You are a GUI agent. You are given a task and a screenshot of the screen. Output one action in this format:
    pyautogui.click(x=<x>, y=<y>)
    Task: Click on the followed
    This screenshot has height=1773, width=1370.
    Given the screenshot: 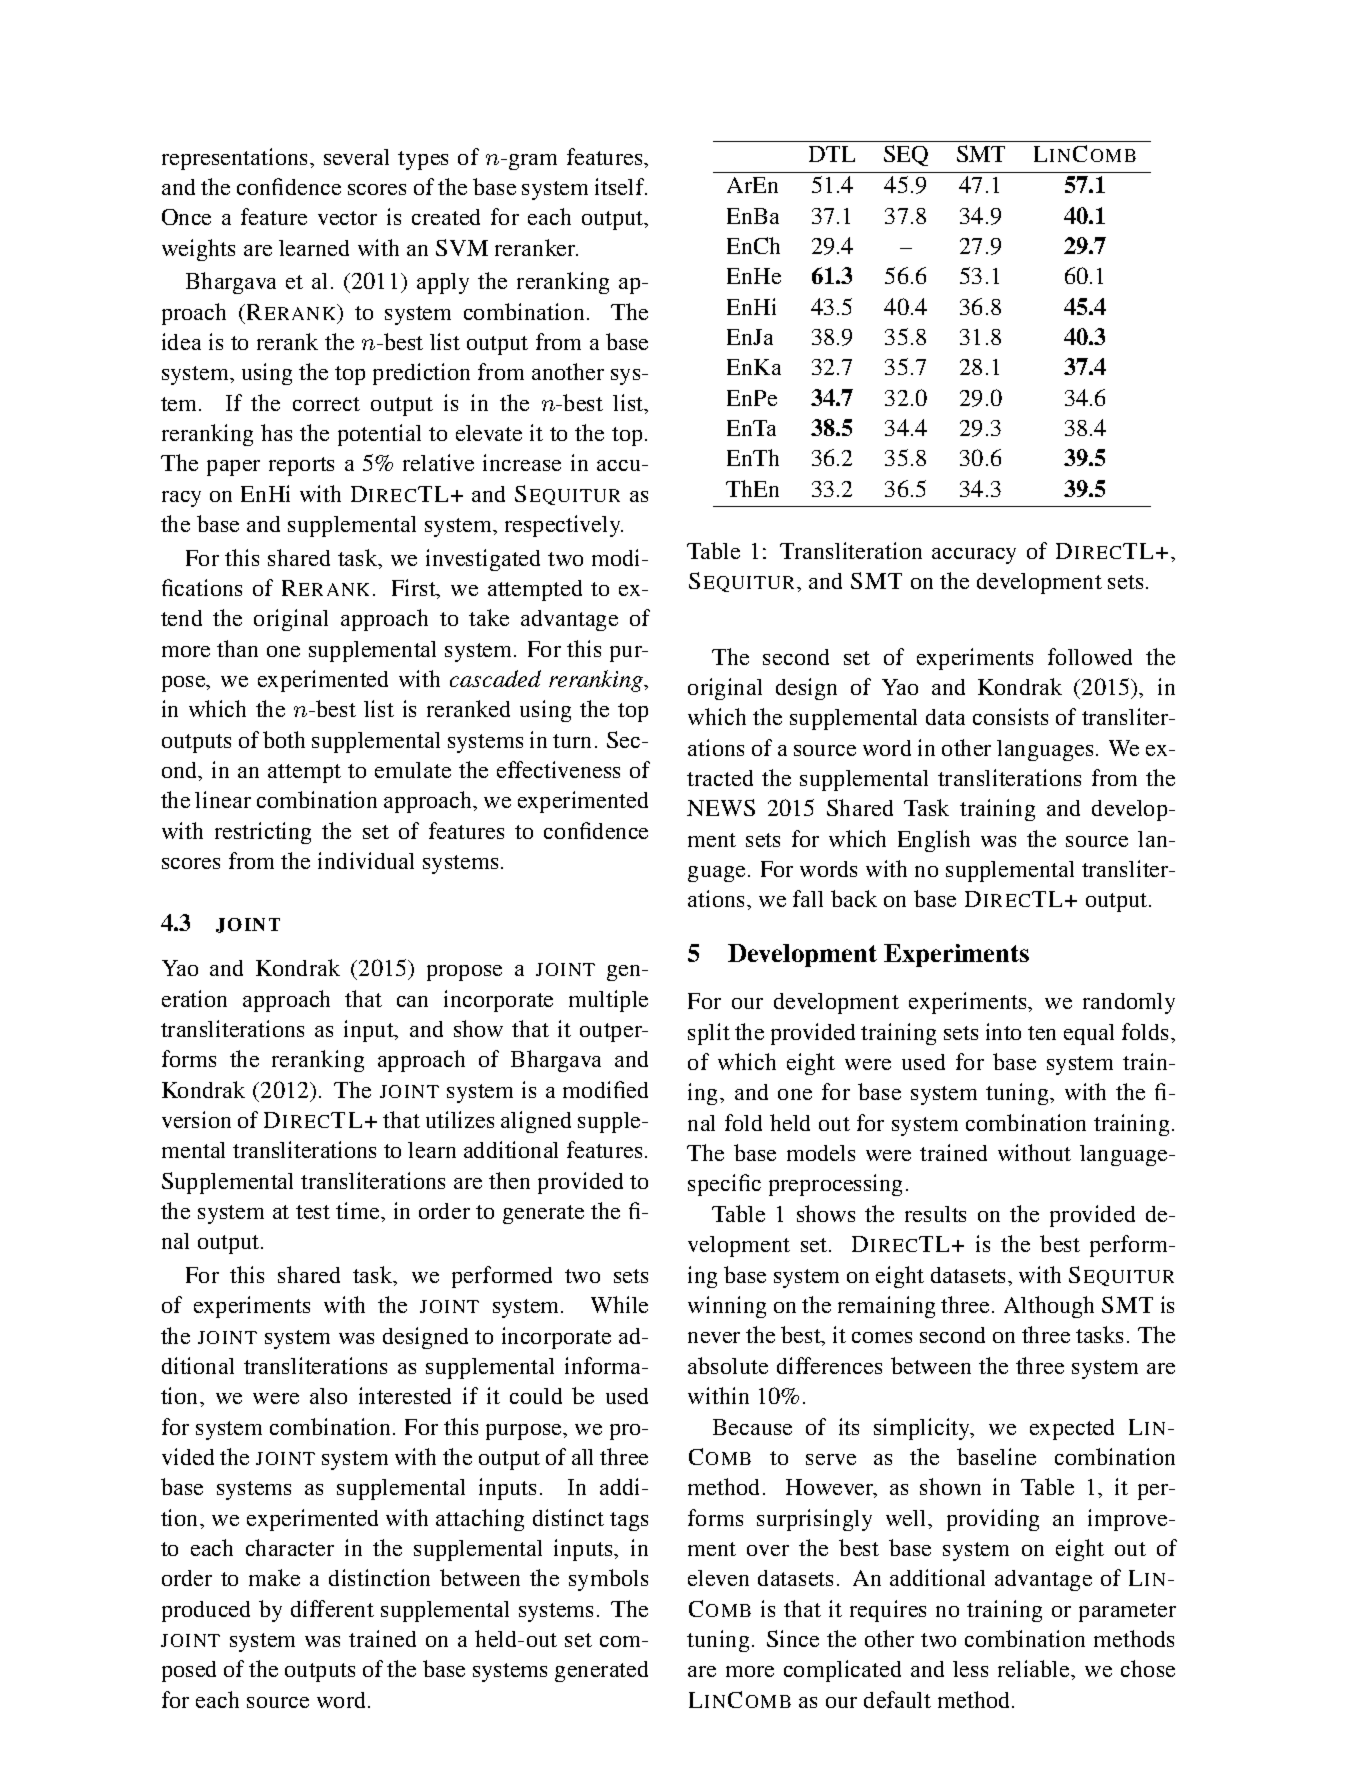 What is the action you would take?
    pyautogui.click(x=1090, y=656)
